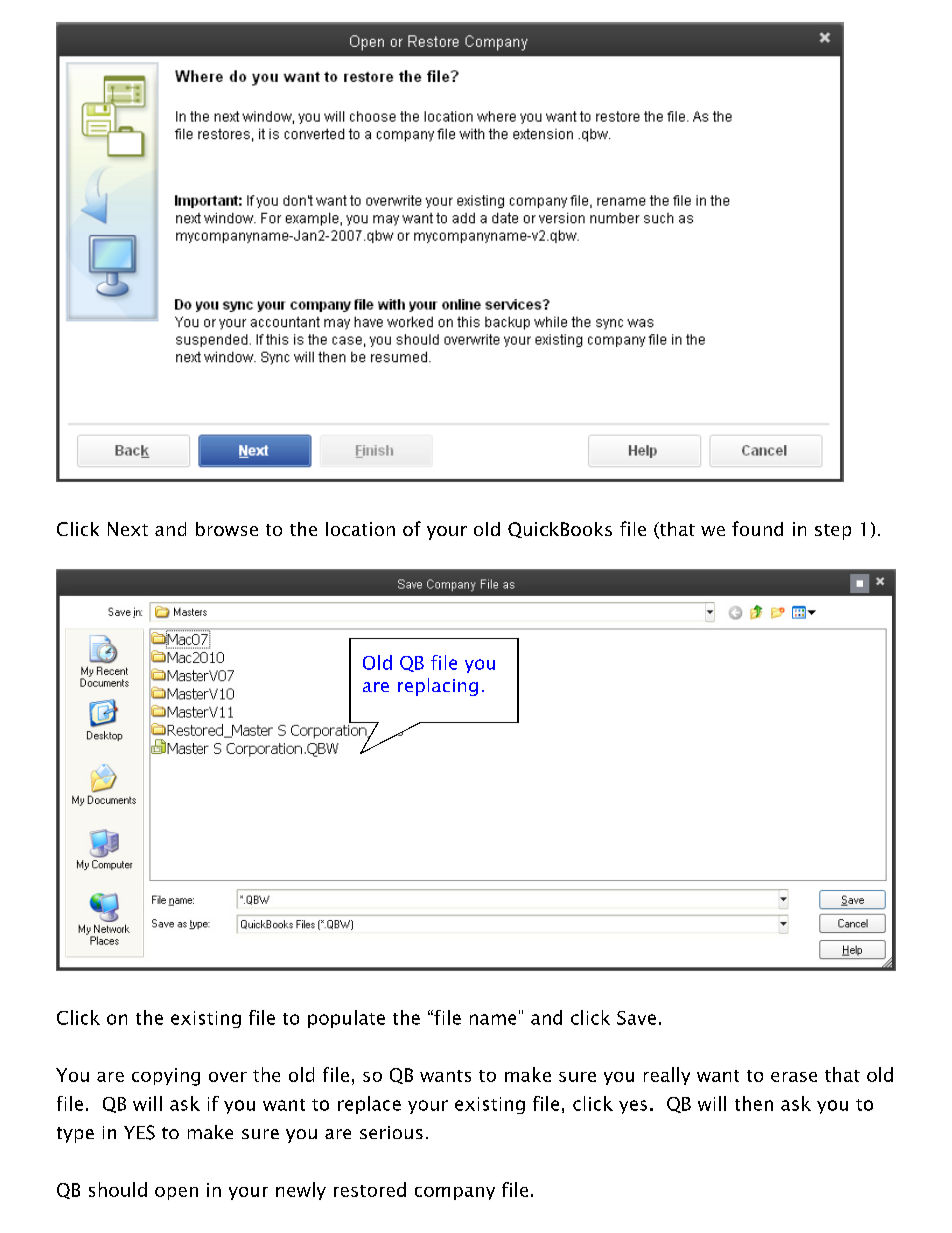  I want to click on then, so click(754, 1103).
